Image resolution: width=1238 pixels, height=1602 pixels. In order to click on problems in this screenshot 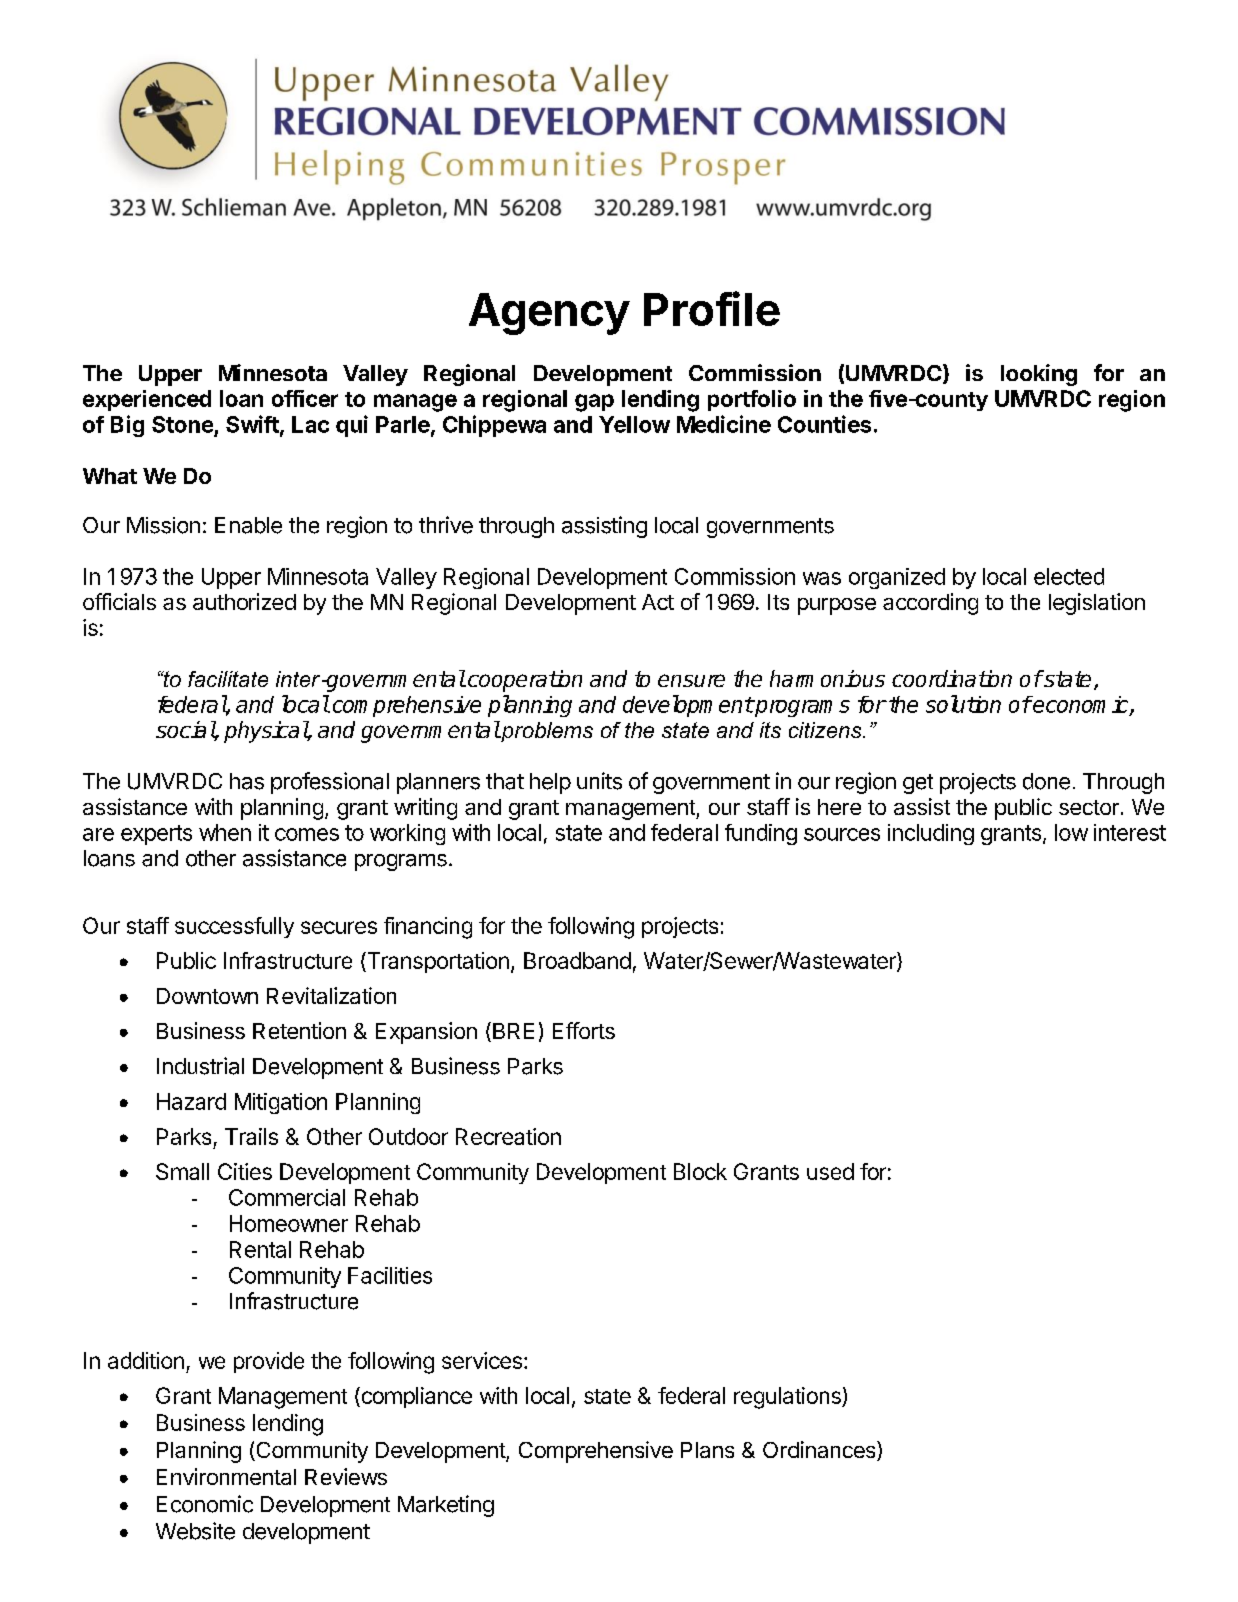, I will do `click(546, 731)`.
